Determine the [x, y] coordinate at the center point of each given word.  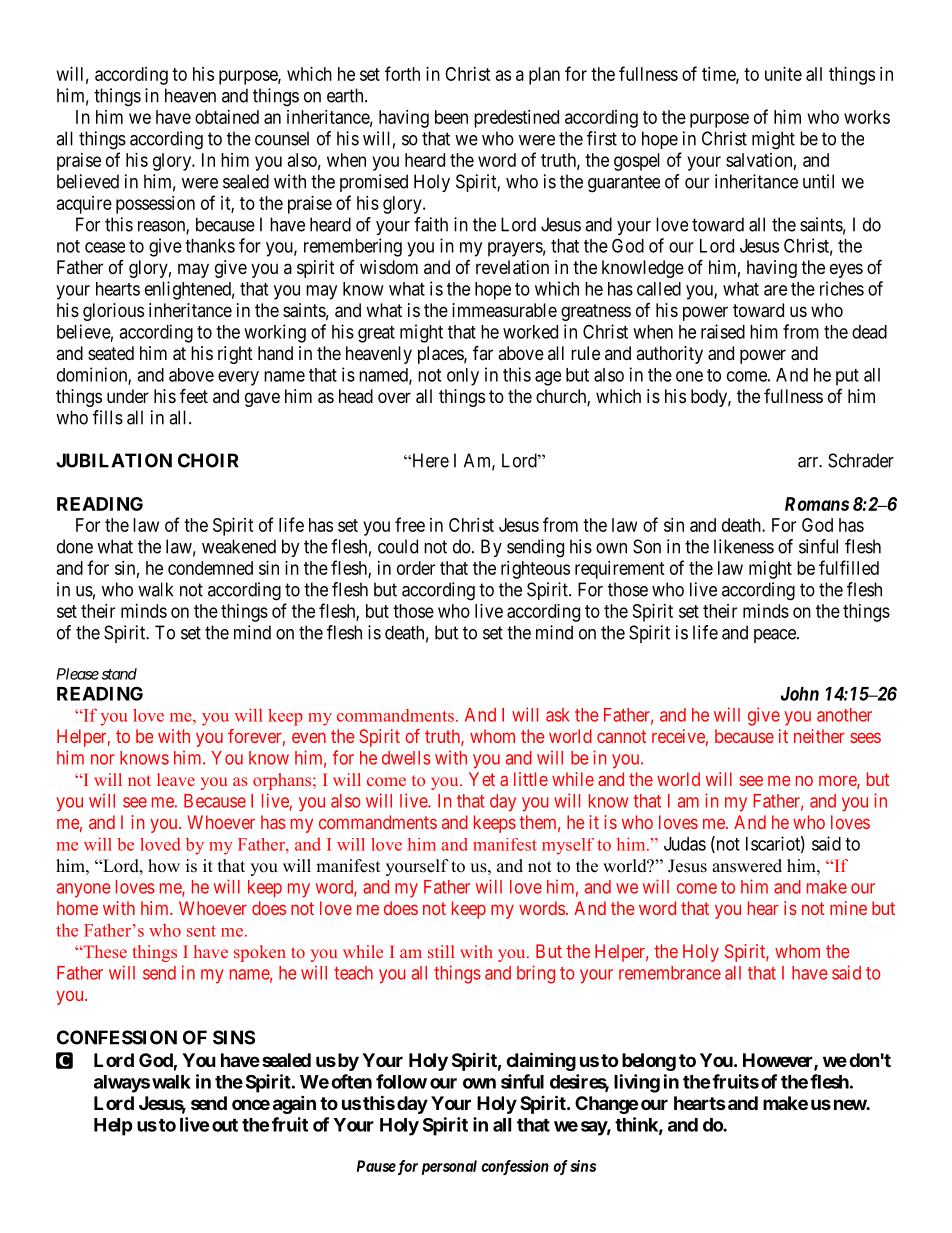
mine [848, 908]
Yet [482, 779]
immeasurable [504, 310]
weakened [239, 546]
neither [819, 736]
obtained [227, 117]
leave [176, 779]
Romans [817, 504]
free [410, 524]
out [225, 1125]
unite [783, 74]
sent [201, 931]
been [451, 117]
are [775, 290]
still [441, 951]
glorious [113, 312]
